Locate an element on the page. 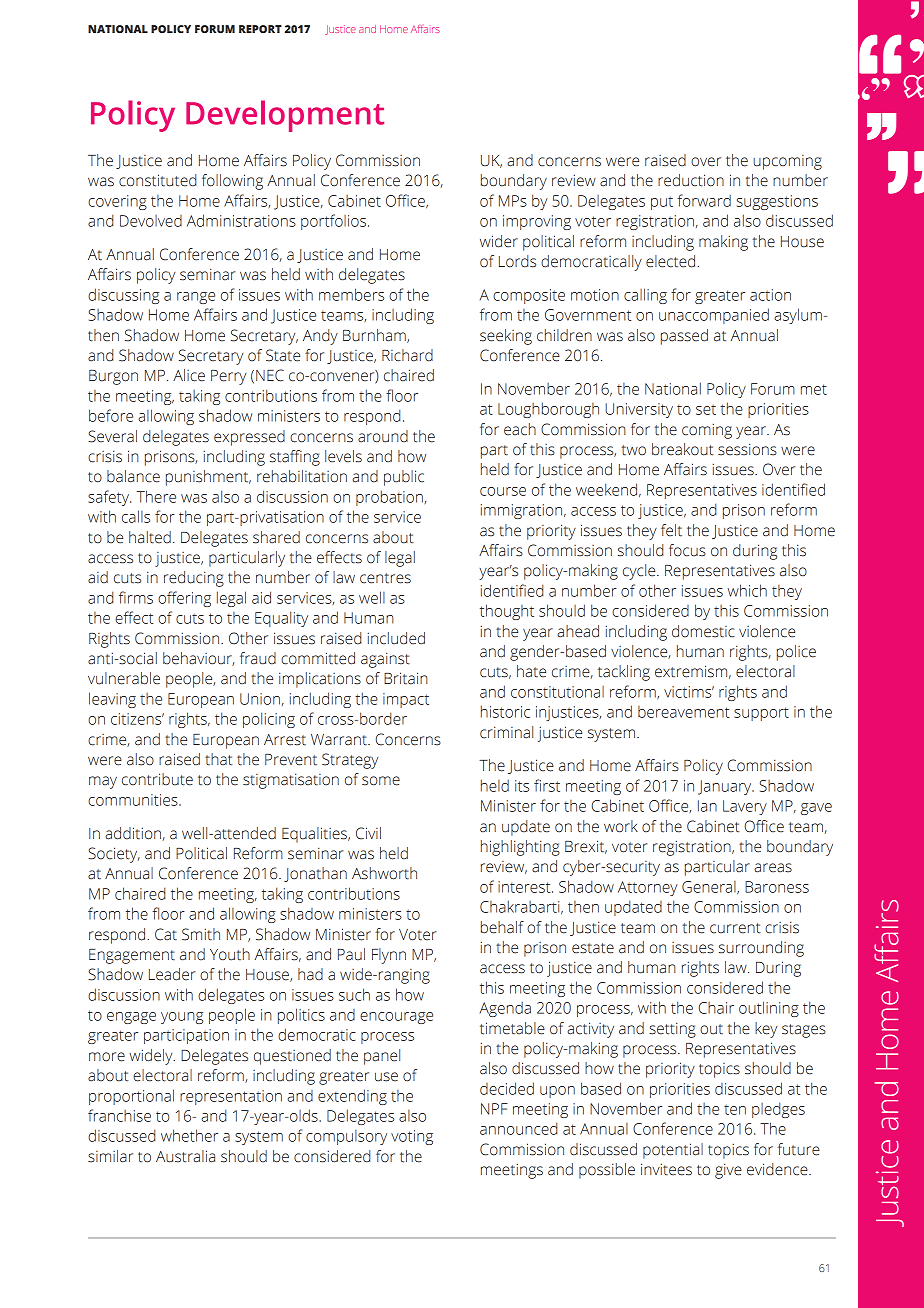  thought is located at coordinates (507, 612).
